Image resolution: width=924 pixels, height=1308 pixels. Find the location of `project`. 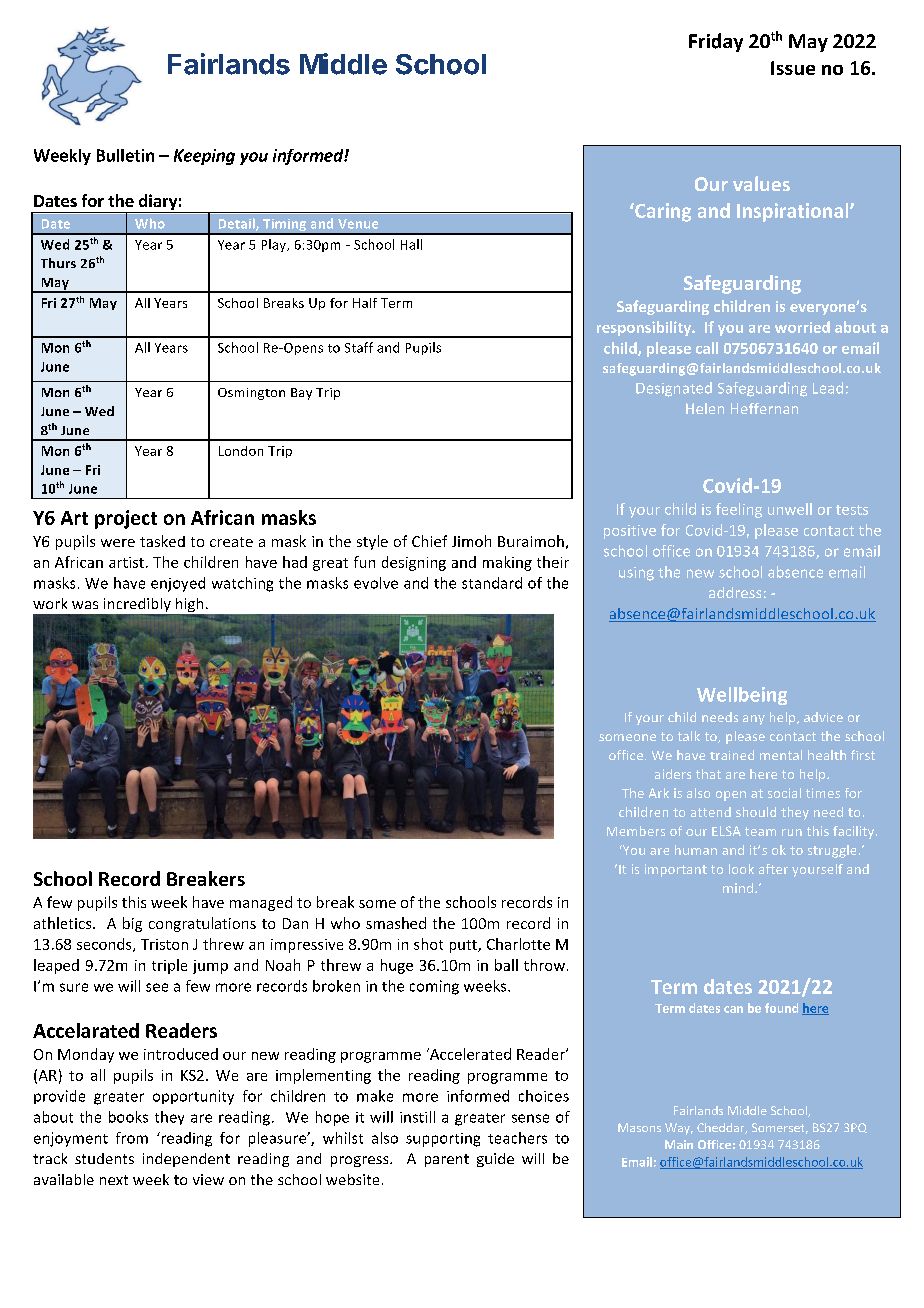

project is located at coordinates (126, 519).
